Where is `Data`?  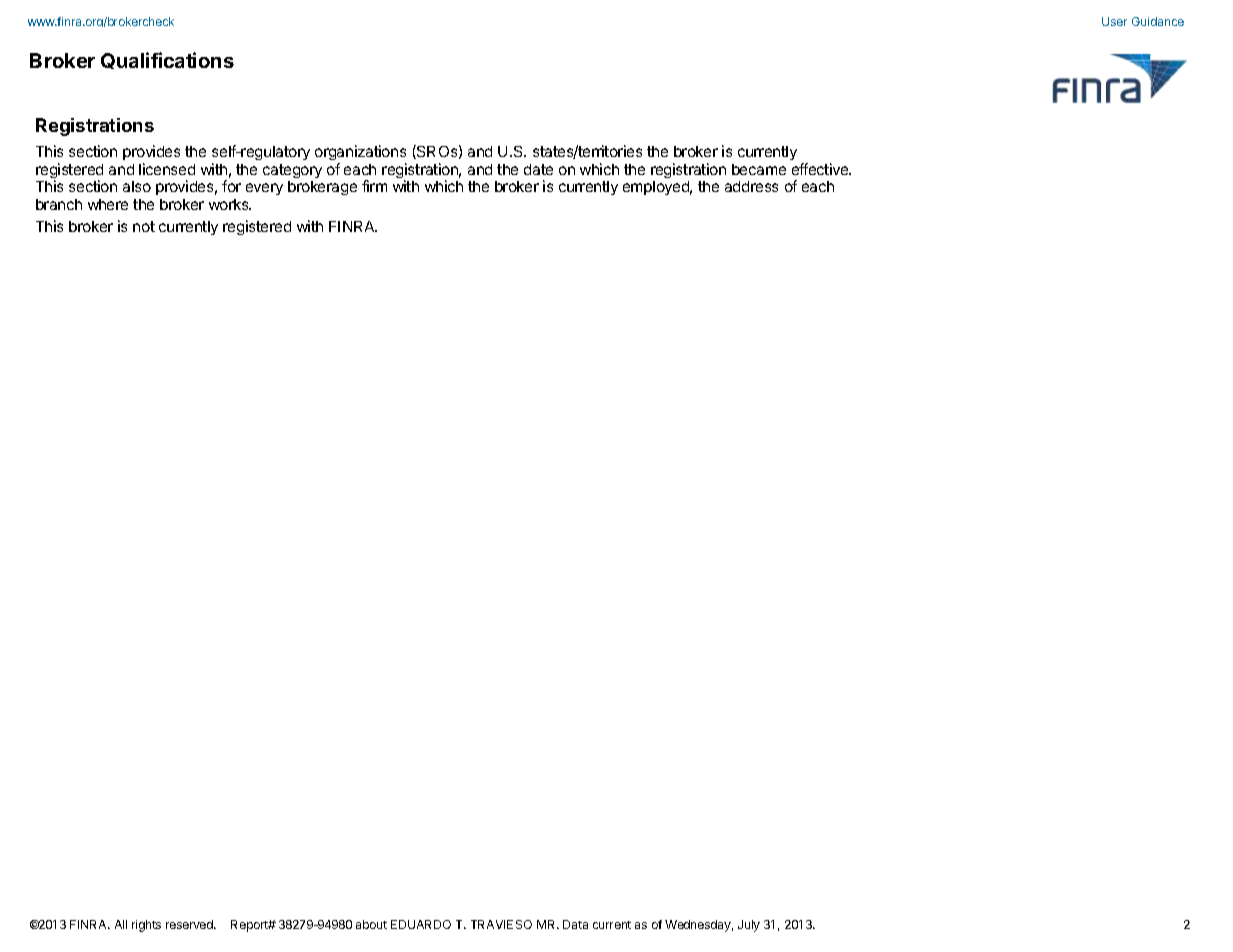 Data is located at coordinates (575, 924).
